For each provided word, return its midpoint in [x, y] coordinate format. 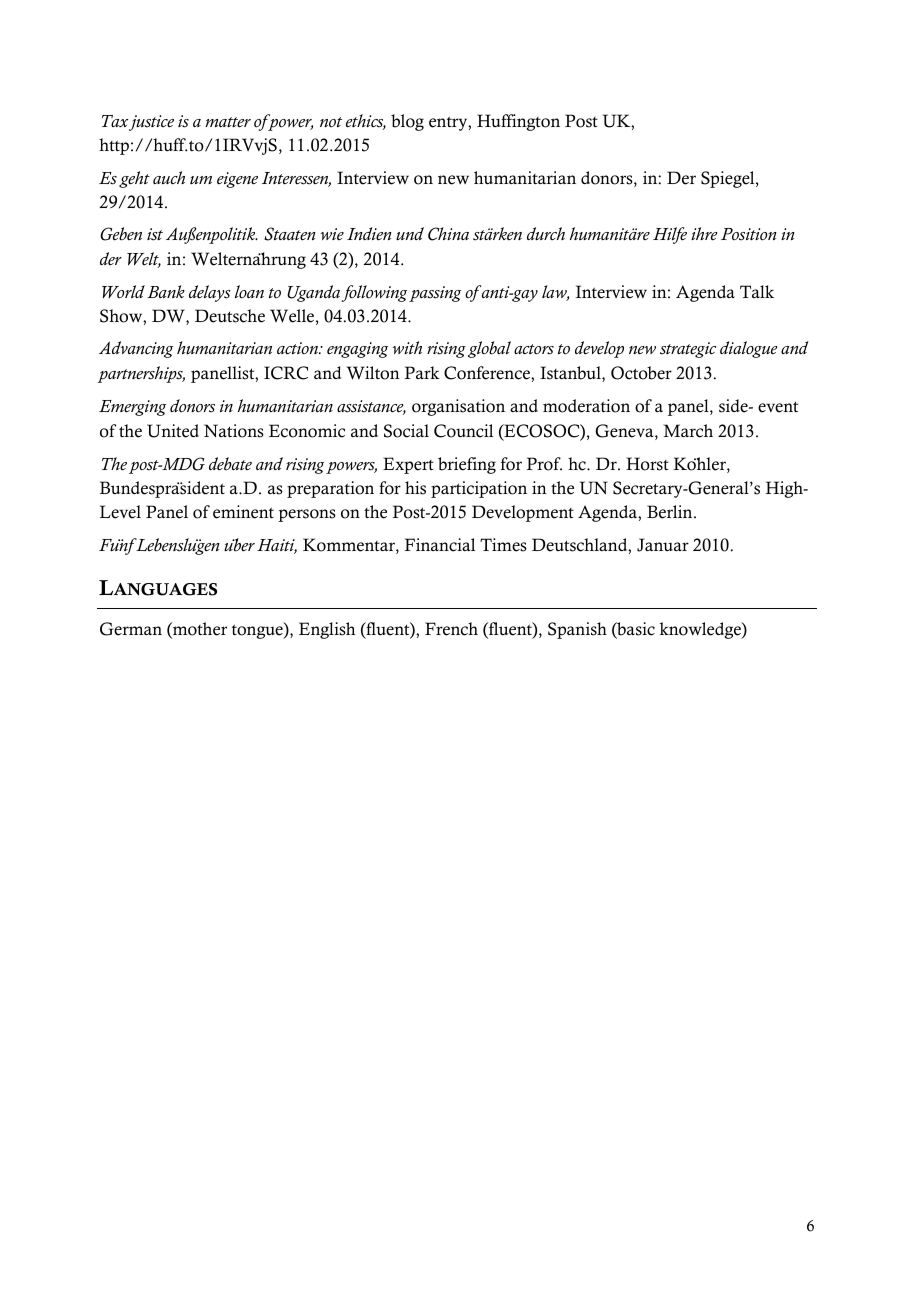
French [451, 629]
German [131, 629]
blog [407, 122]
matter [228, 122]
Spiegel [729, 179]
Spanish [577, 630]
